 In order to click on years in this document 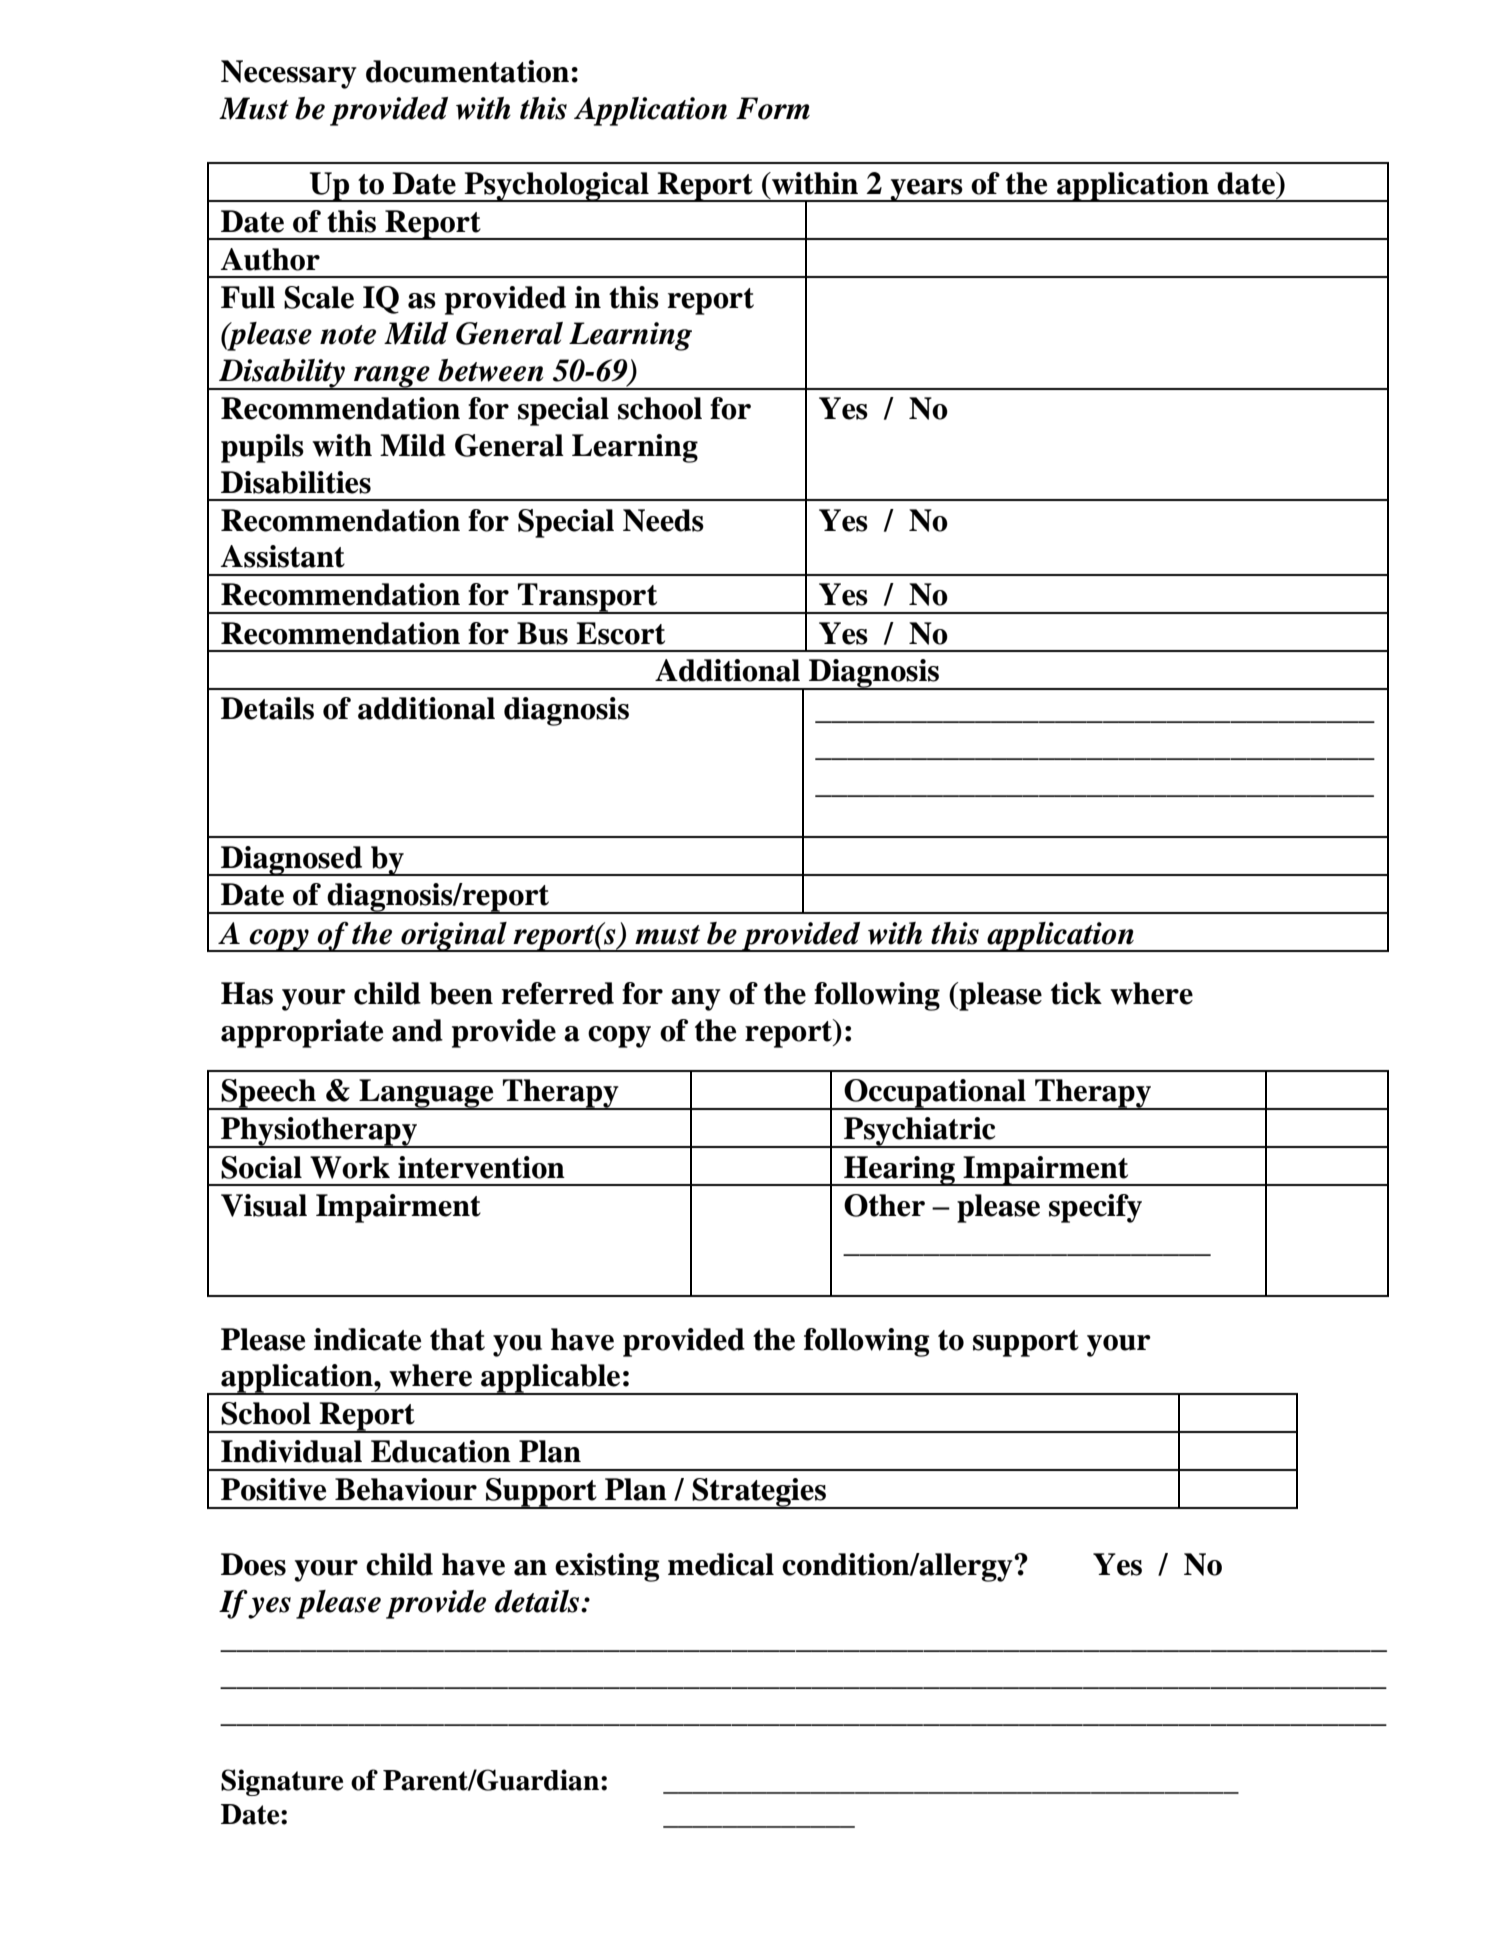, I will do `click(926, 190)`.
